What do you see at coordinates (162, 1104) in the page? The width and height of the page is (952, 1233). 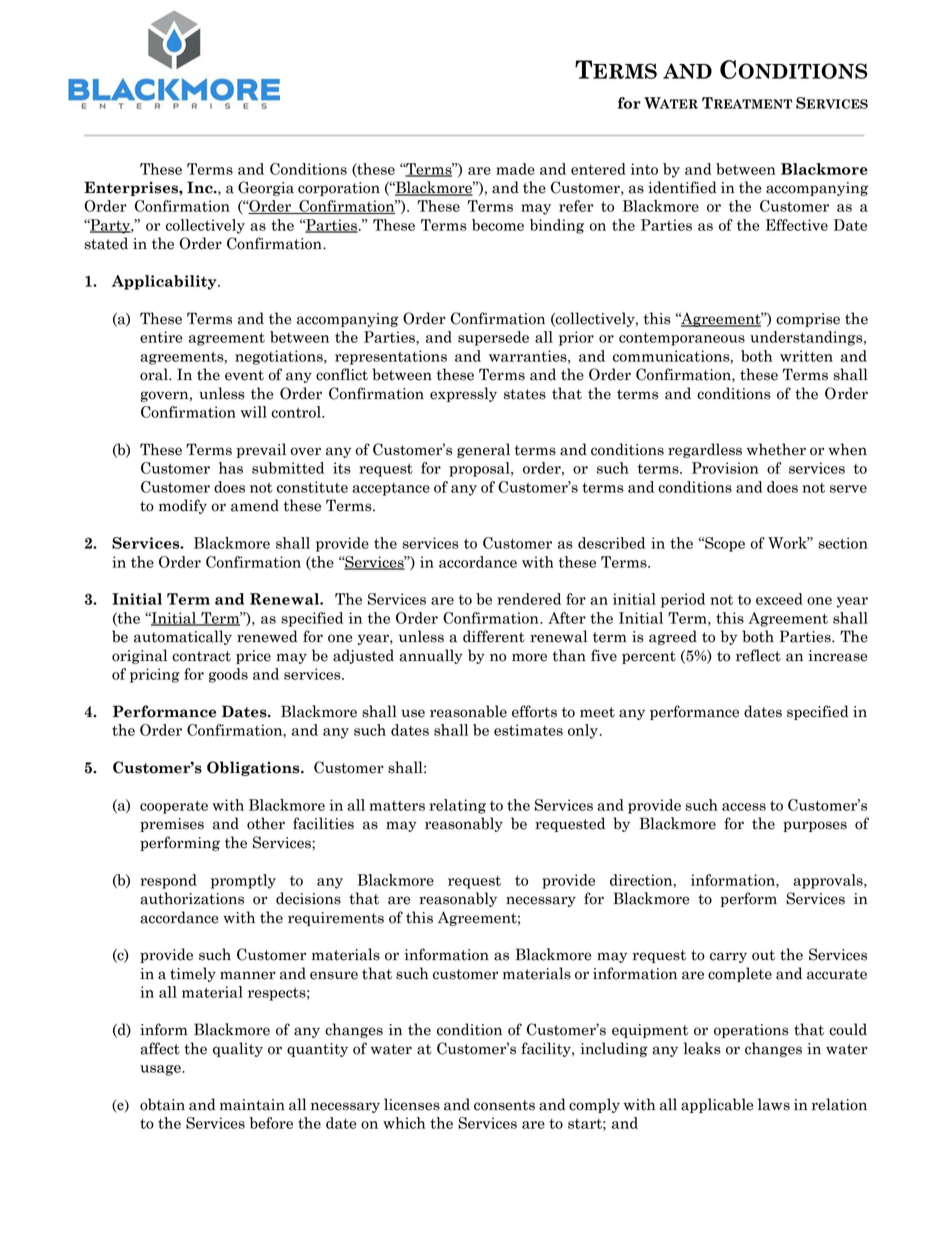 I see `obtain` at bounding box center [162, 1104].
